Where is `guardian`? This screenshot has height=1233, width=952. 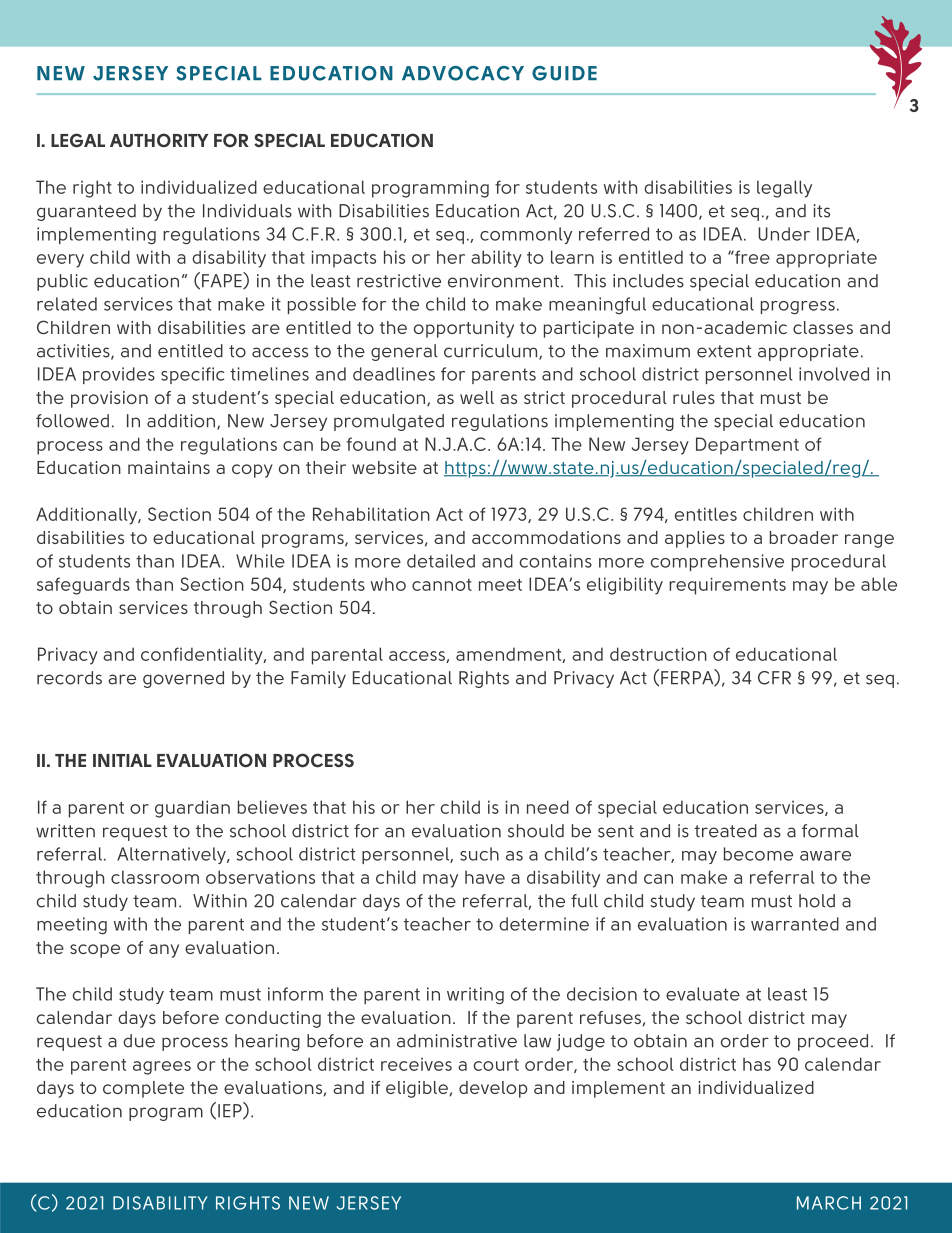
guardian is located at coordinates (192, 809).
